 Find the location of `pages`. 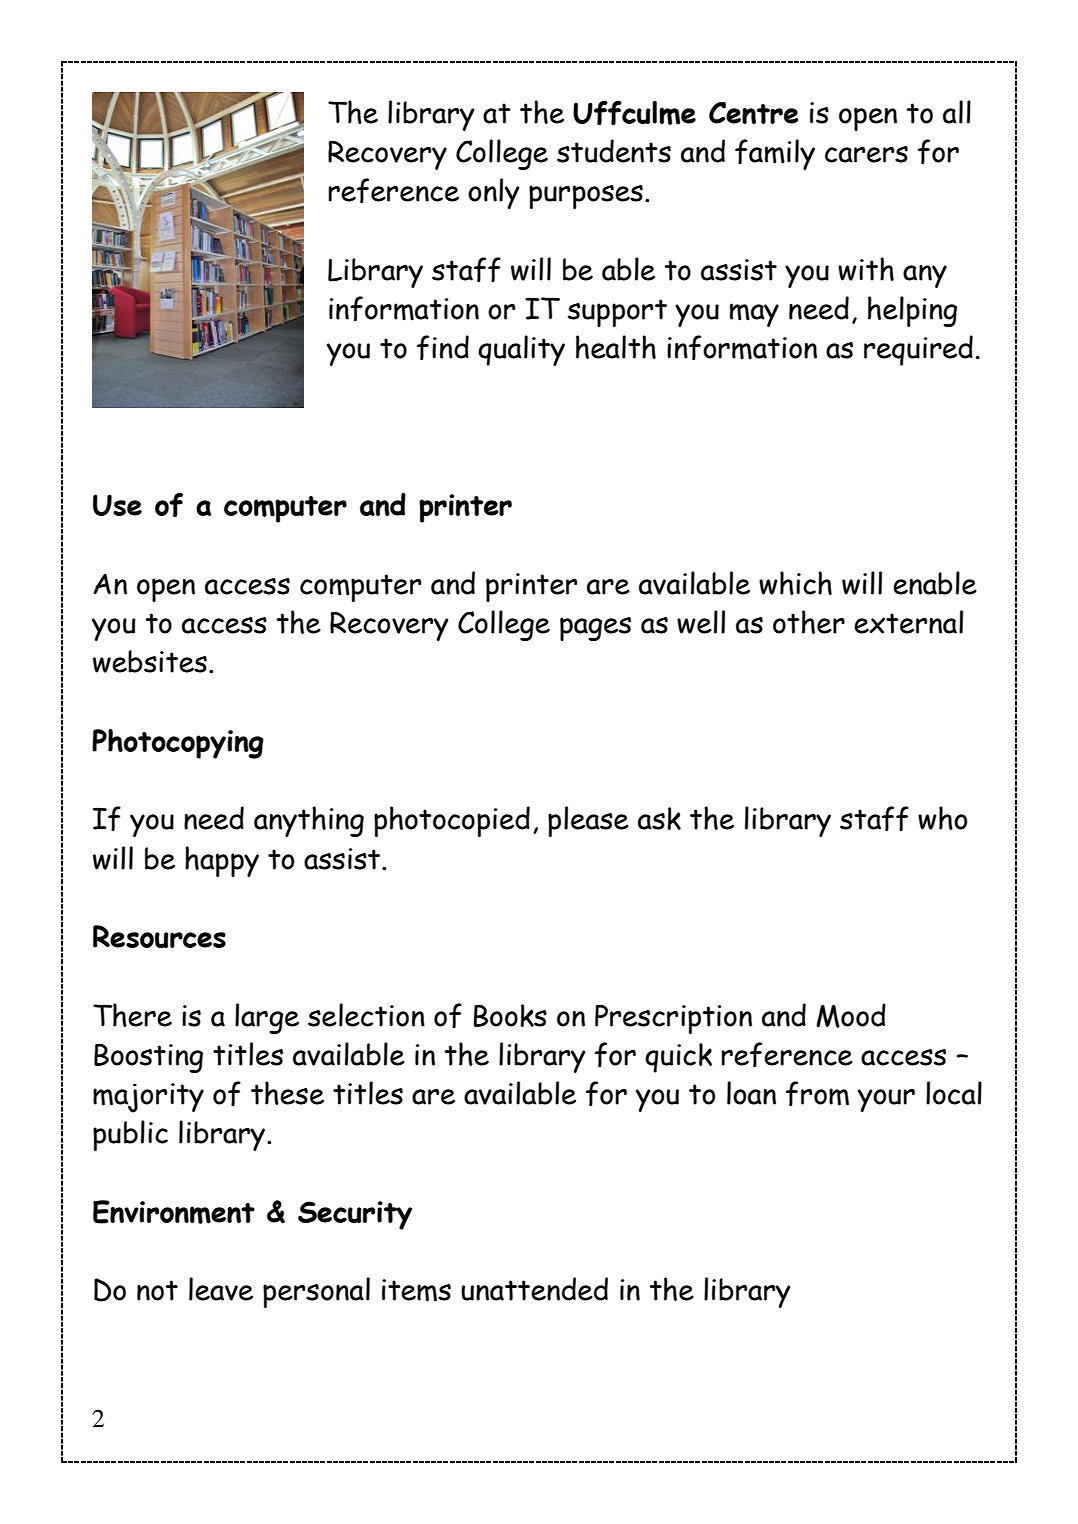

pages is located at coordinates (595, 629).
